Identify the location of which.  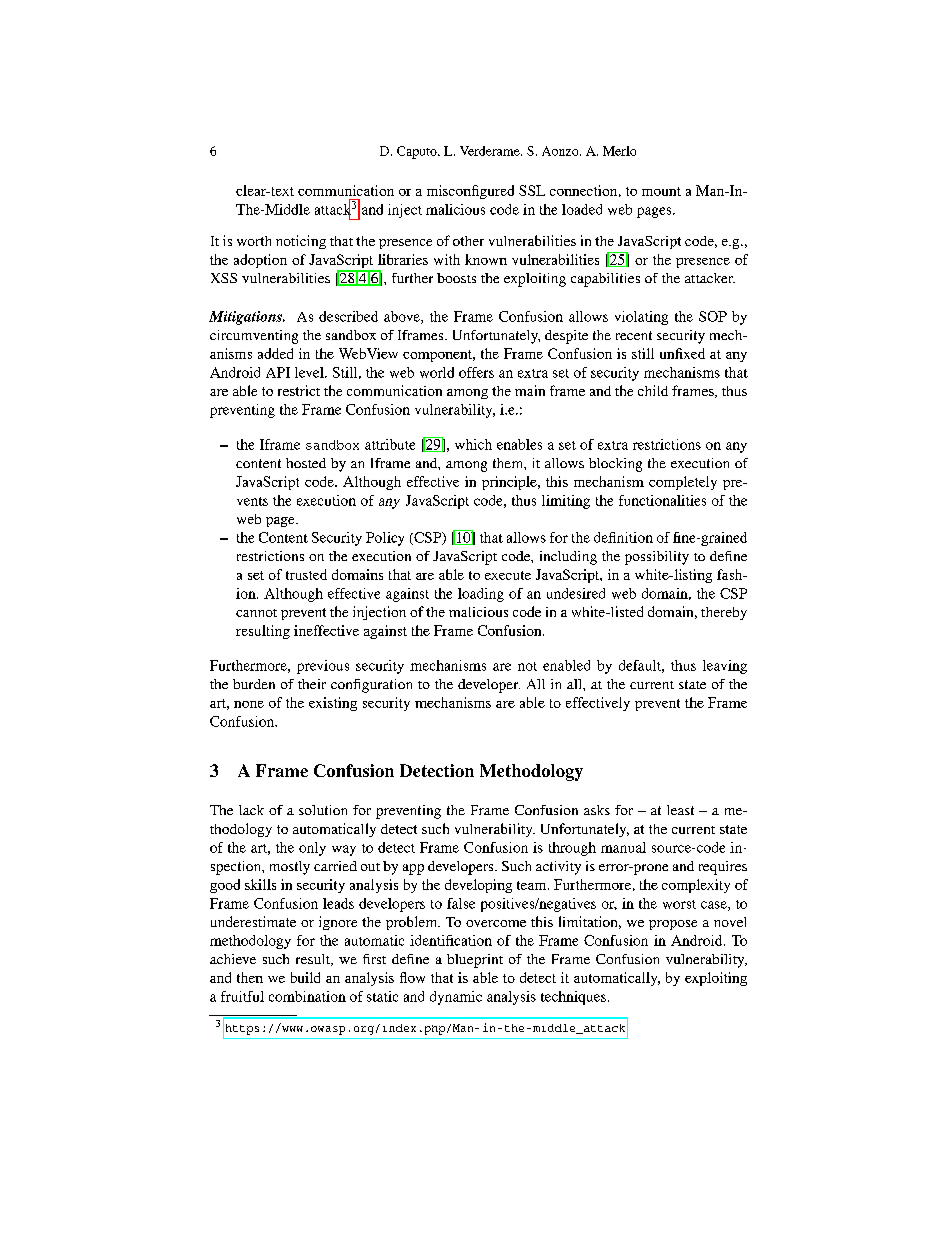
(473, 444).
